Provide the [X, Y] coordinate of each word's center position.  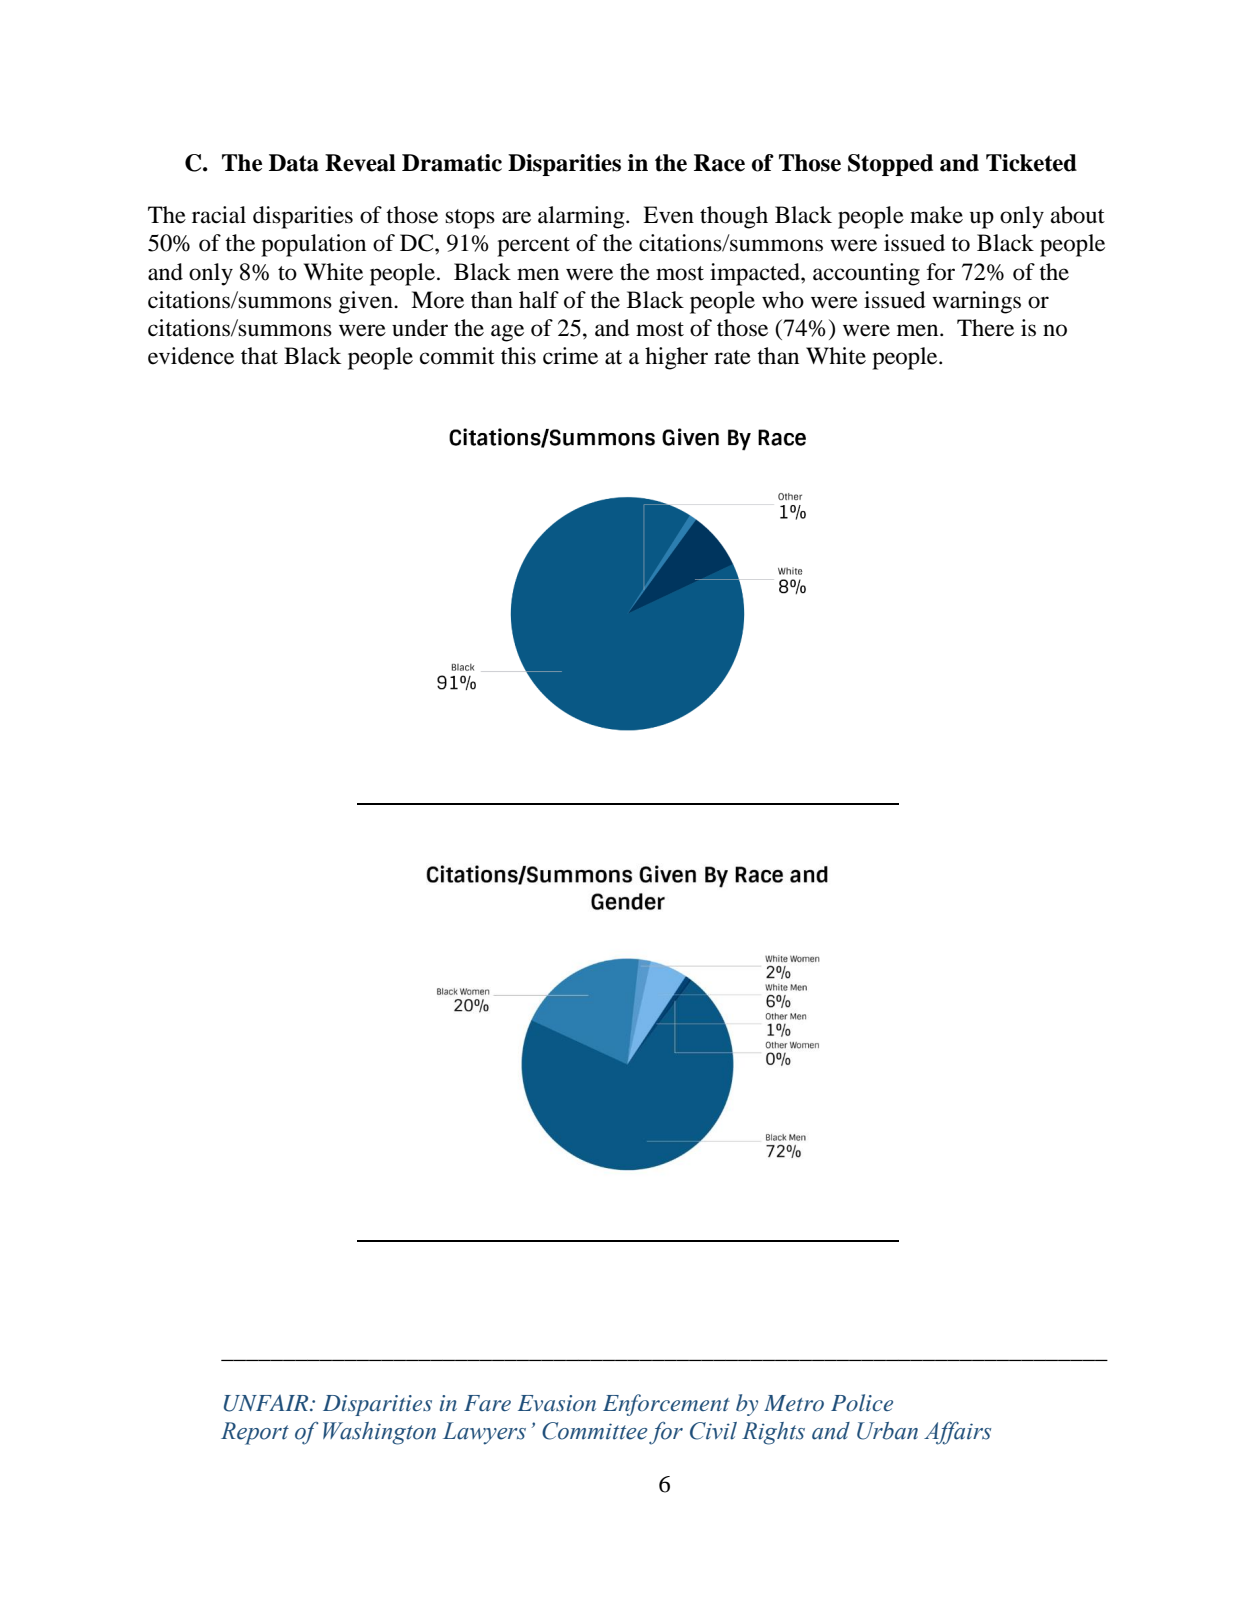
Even [668, 215]
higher [676, 358]
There [985, 328]
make [936, 215]
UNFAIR [267, 1403]
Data [294, 163]
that [259, 356]
